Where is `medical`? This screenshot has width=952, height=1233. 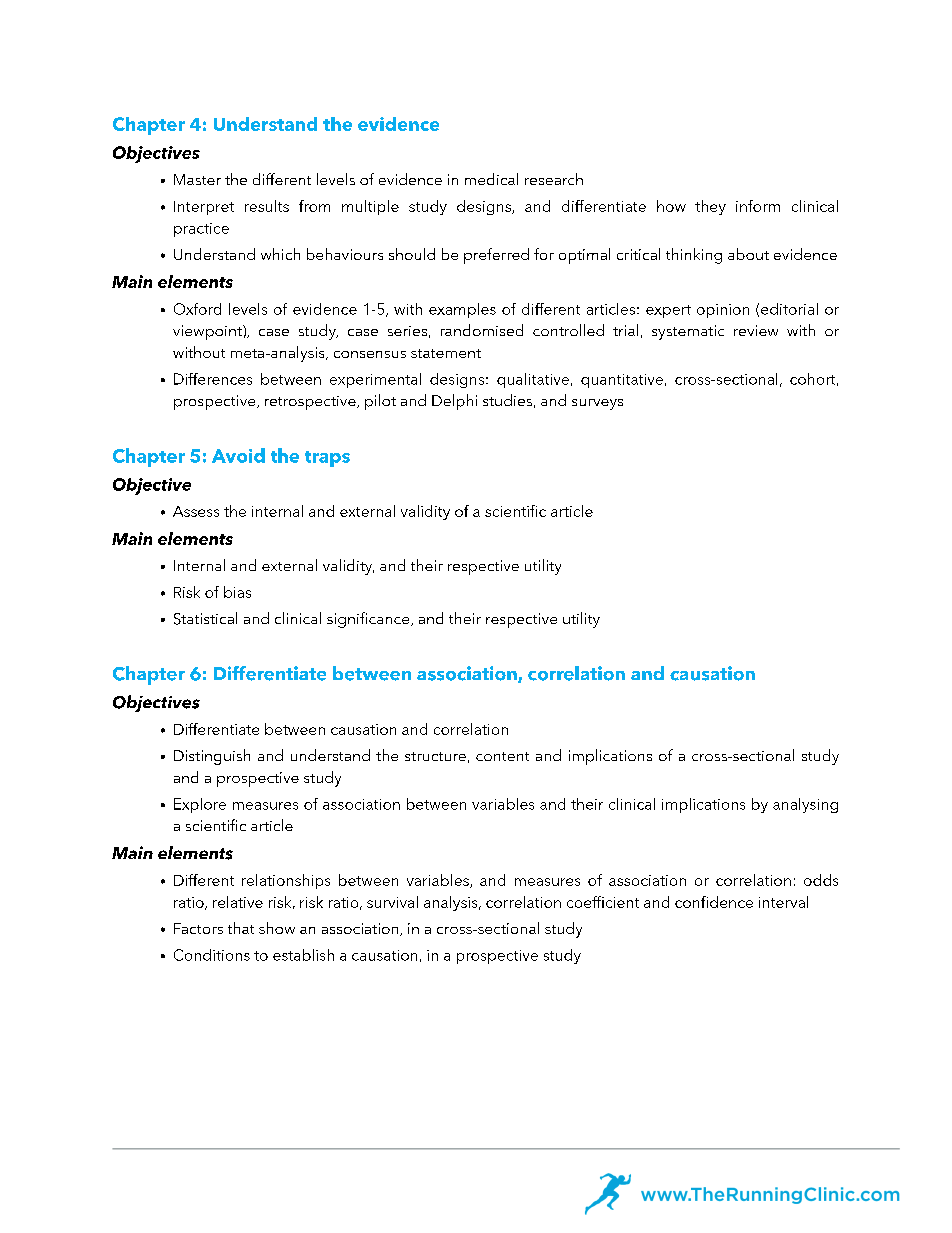
medical is located at coordinates (491, 179).
